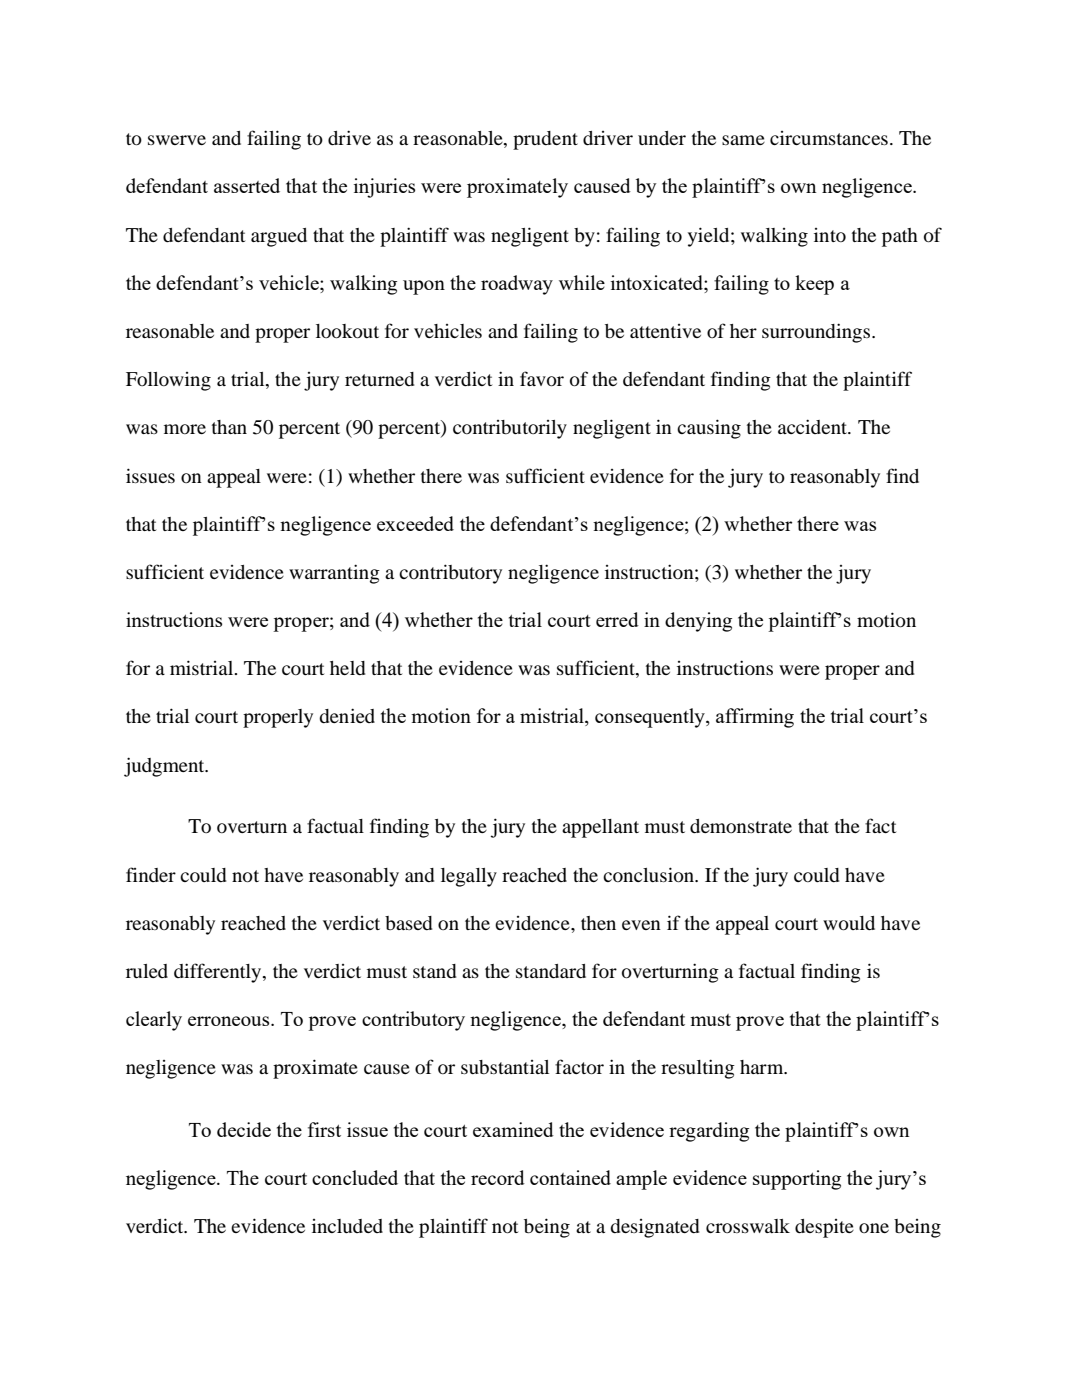 This image has height=1382, width=1068. I want to click on affirming, so click(755, 718).
